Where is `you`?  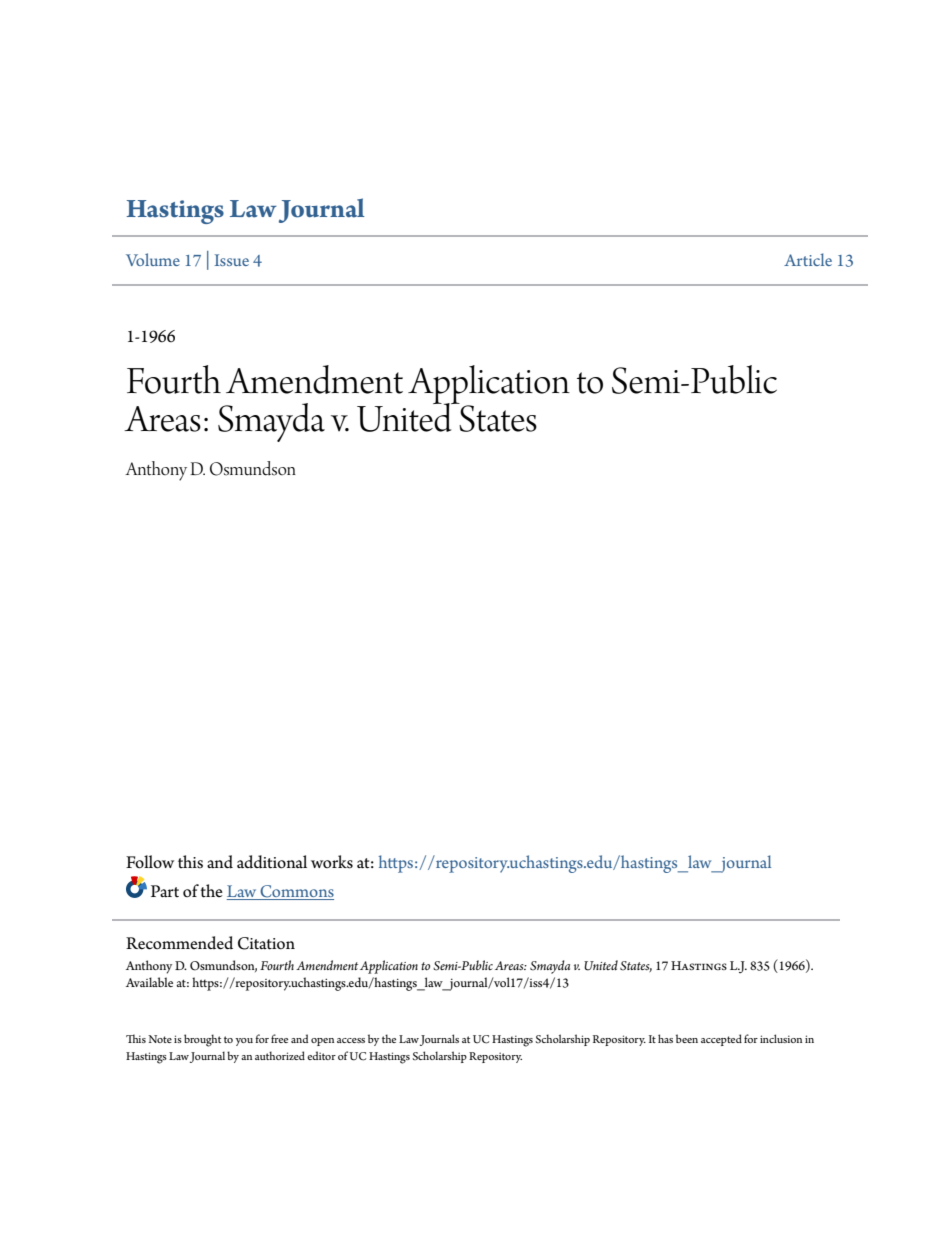
you is located at coordinates (244, 1042).
